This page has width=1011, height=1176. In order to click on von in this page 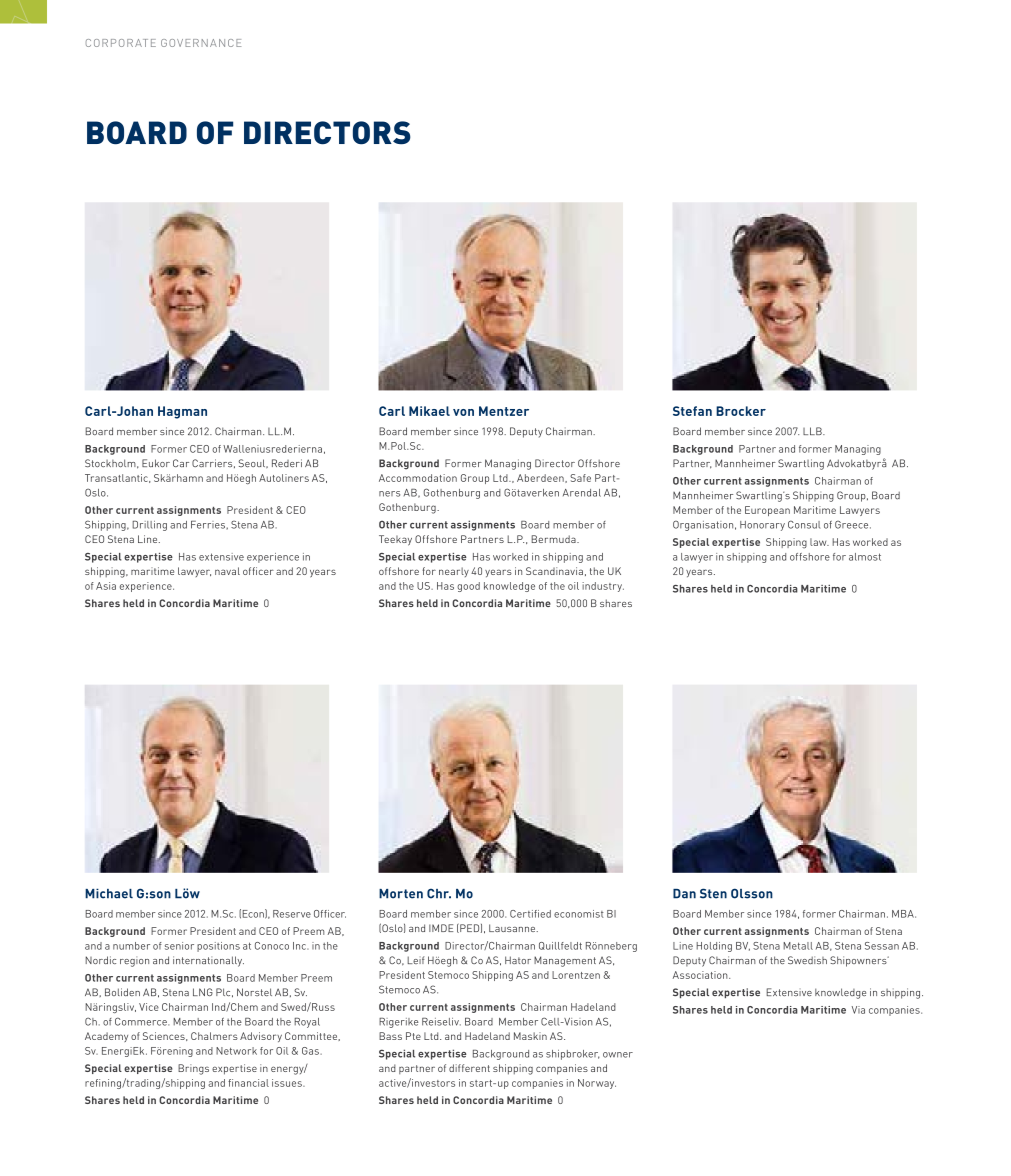, I will do `click(463, 412)`.
